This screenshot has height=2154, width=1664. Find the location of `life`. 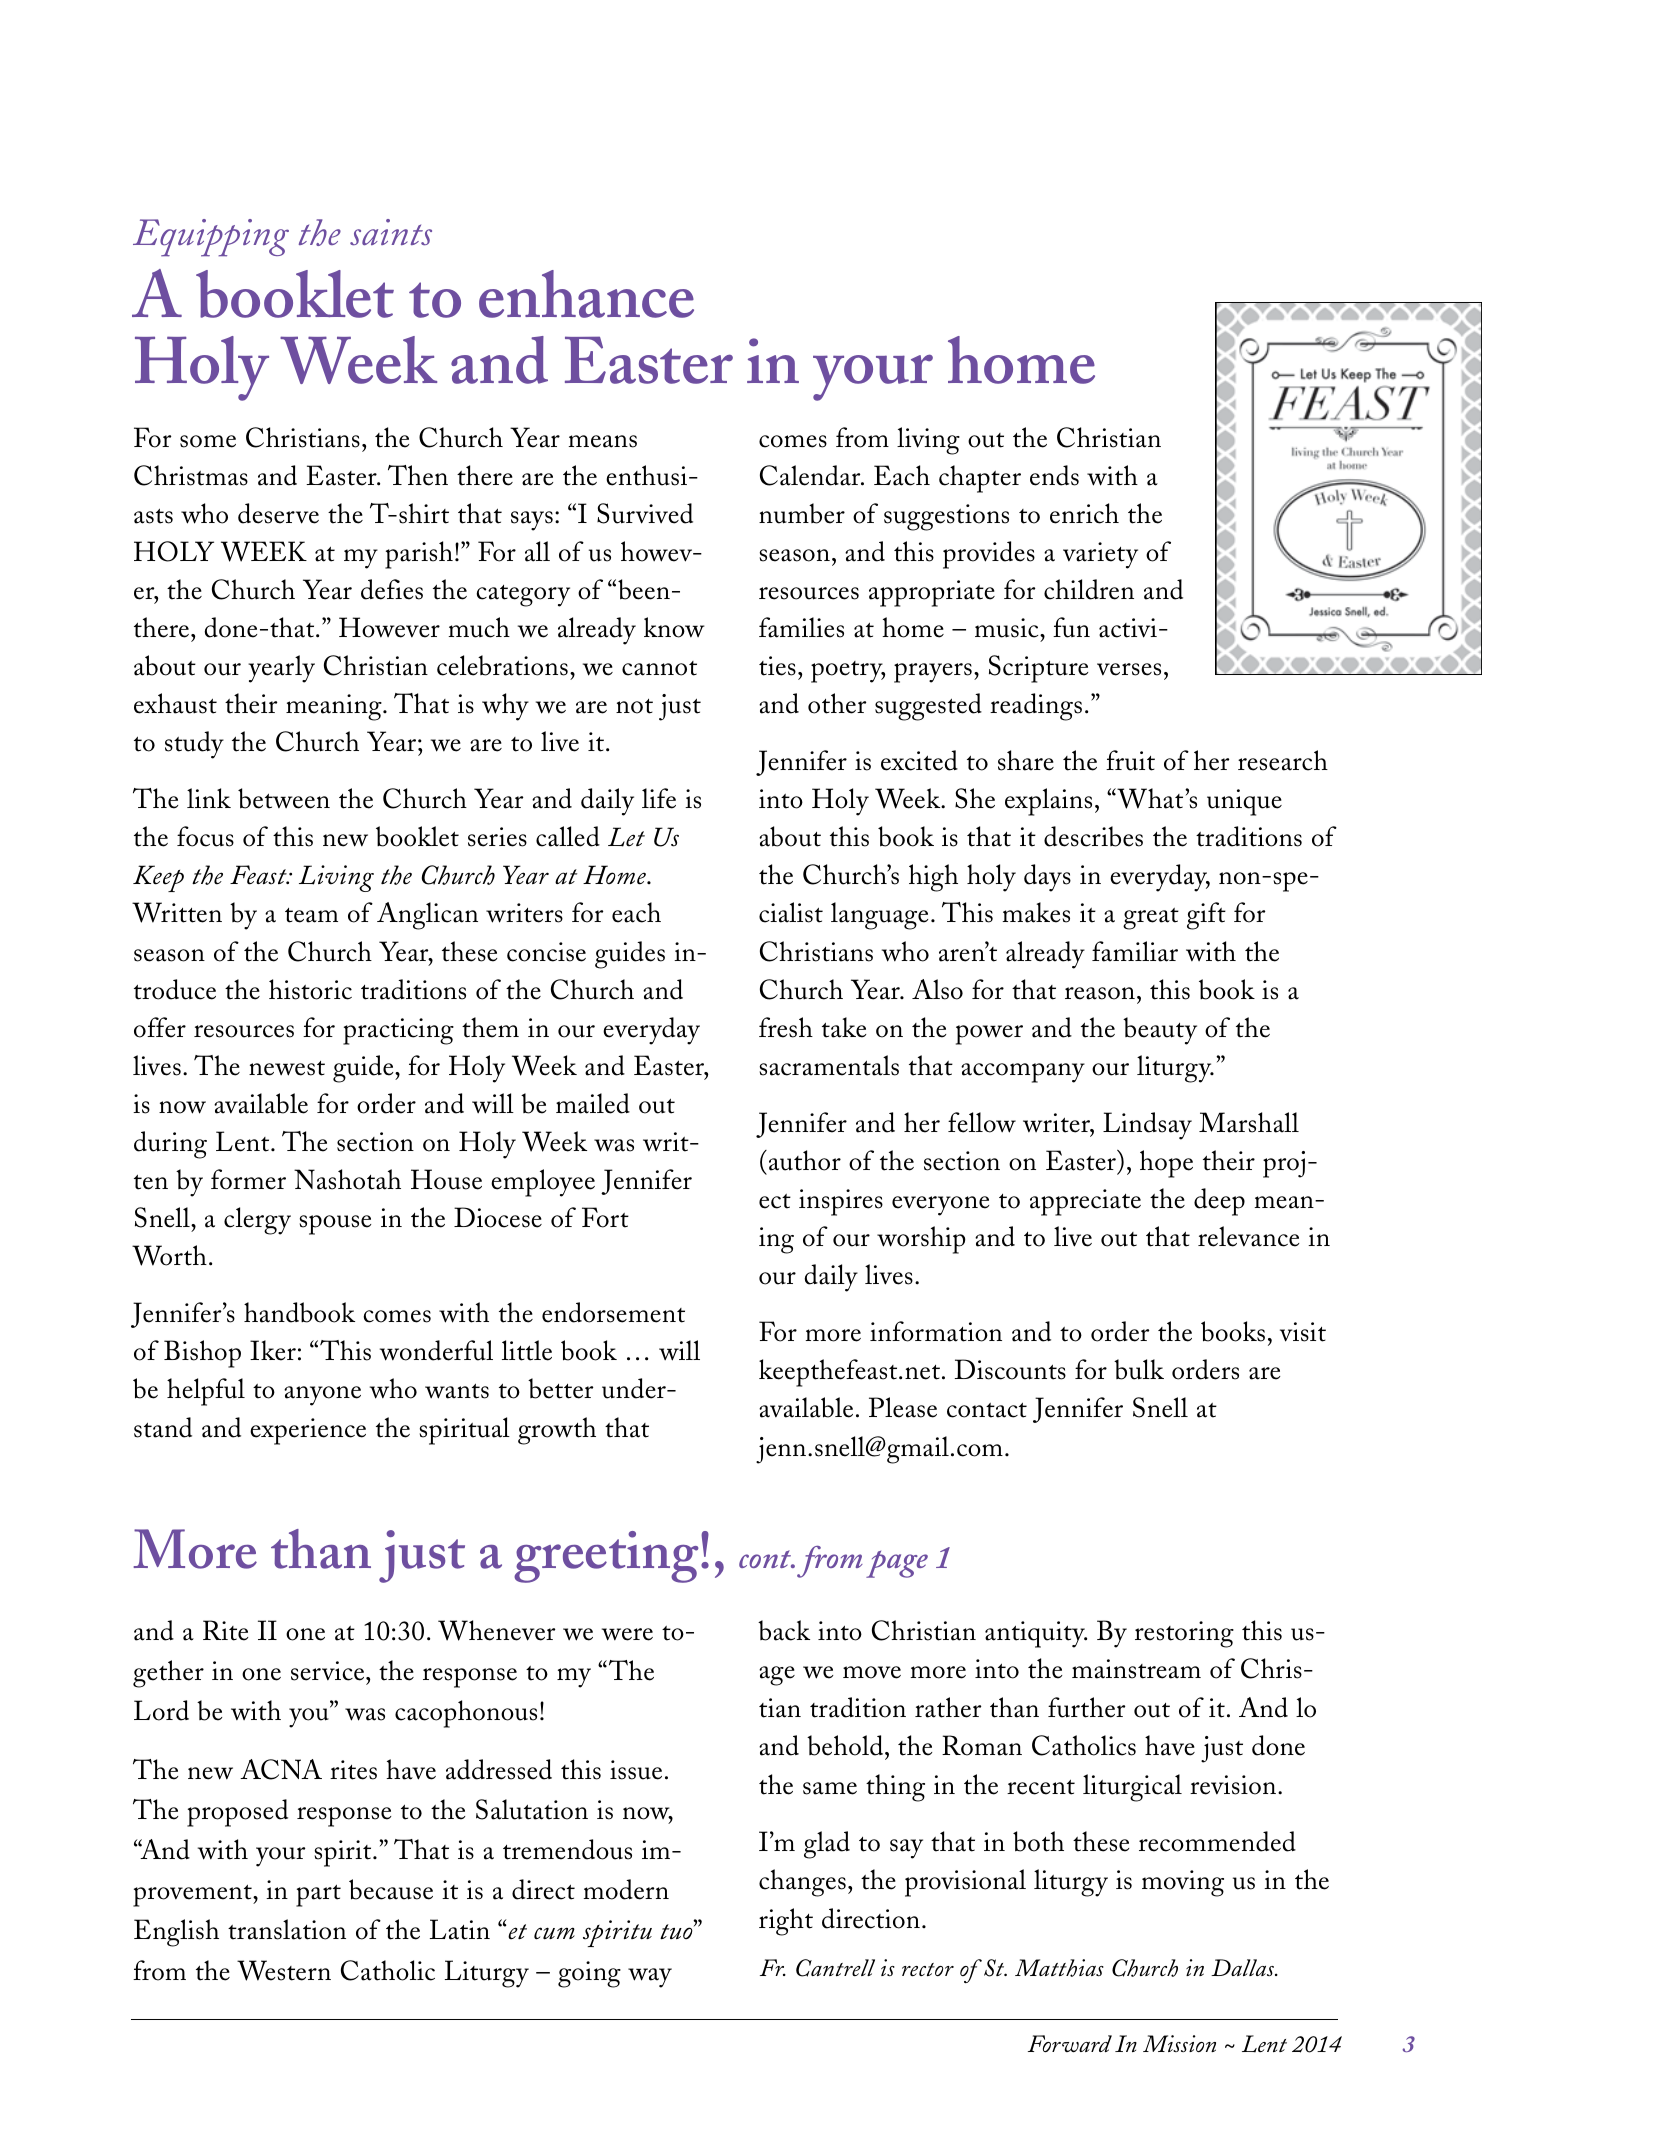

life is located at coordinates (659, 798).
